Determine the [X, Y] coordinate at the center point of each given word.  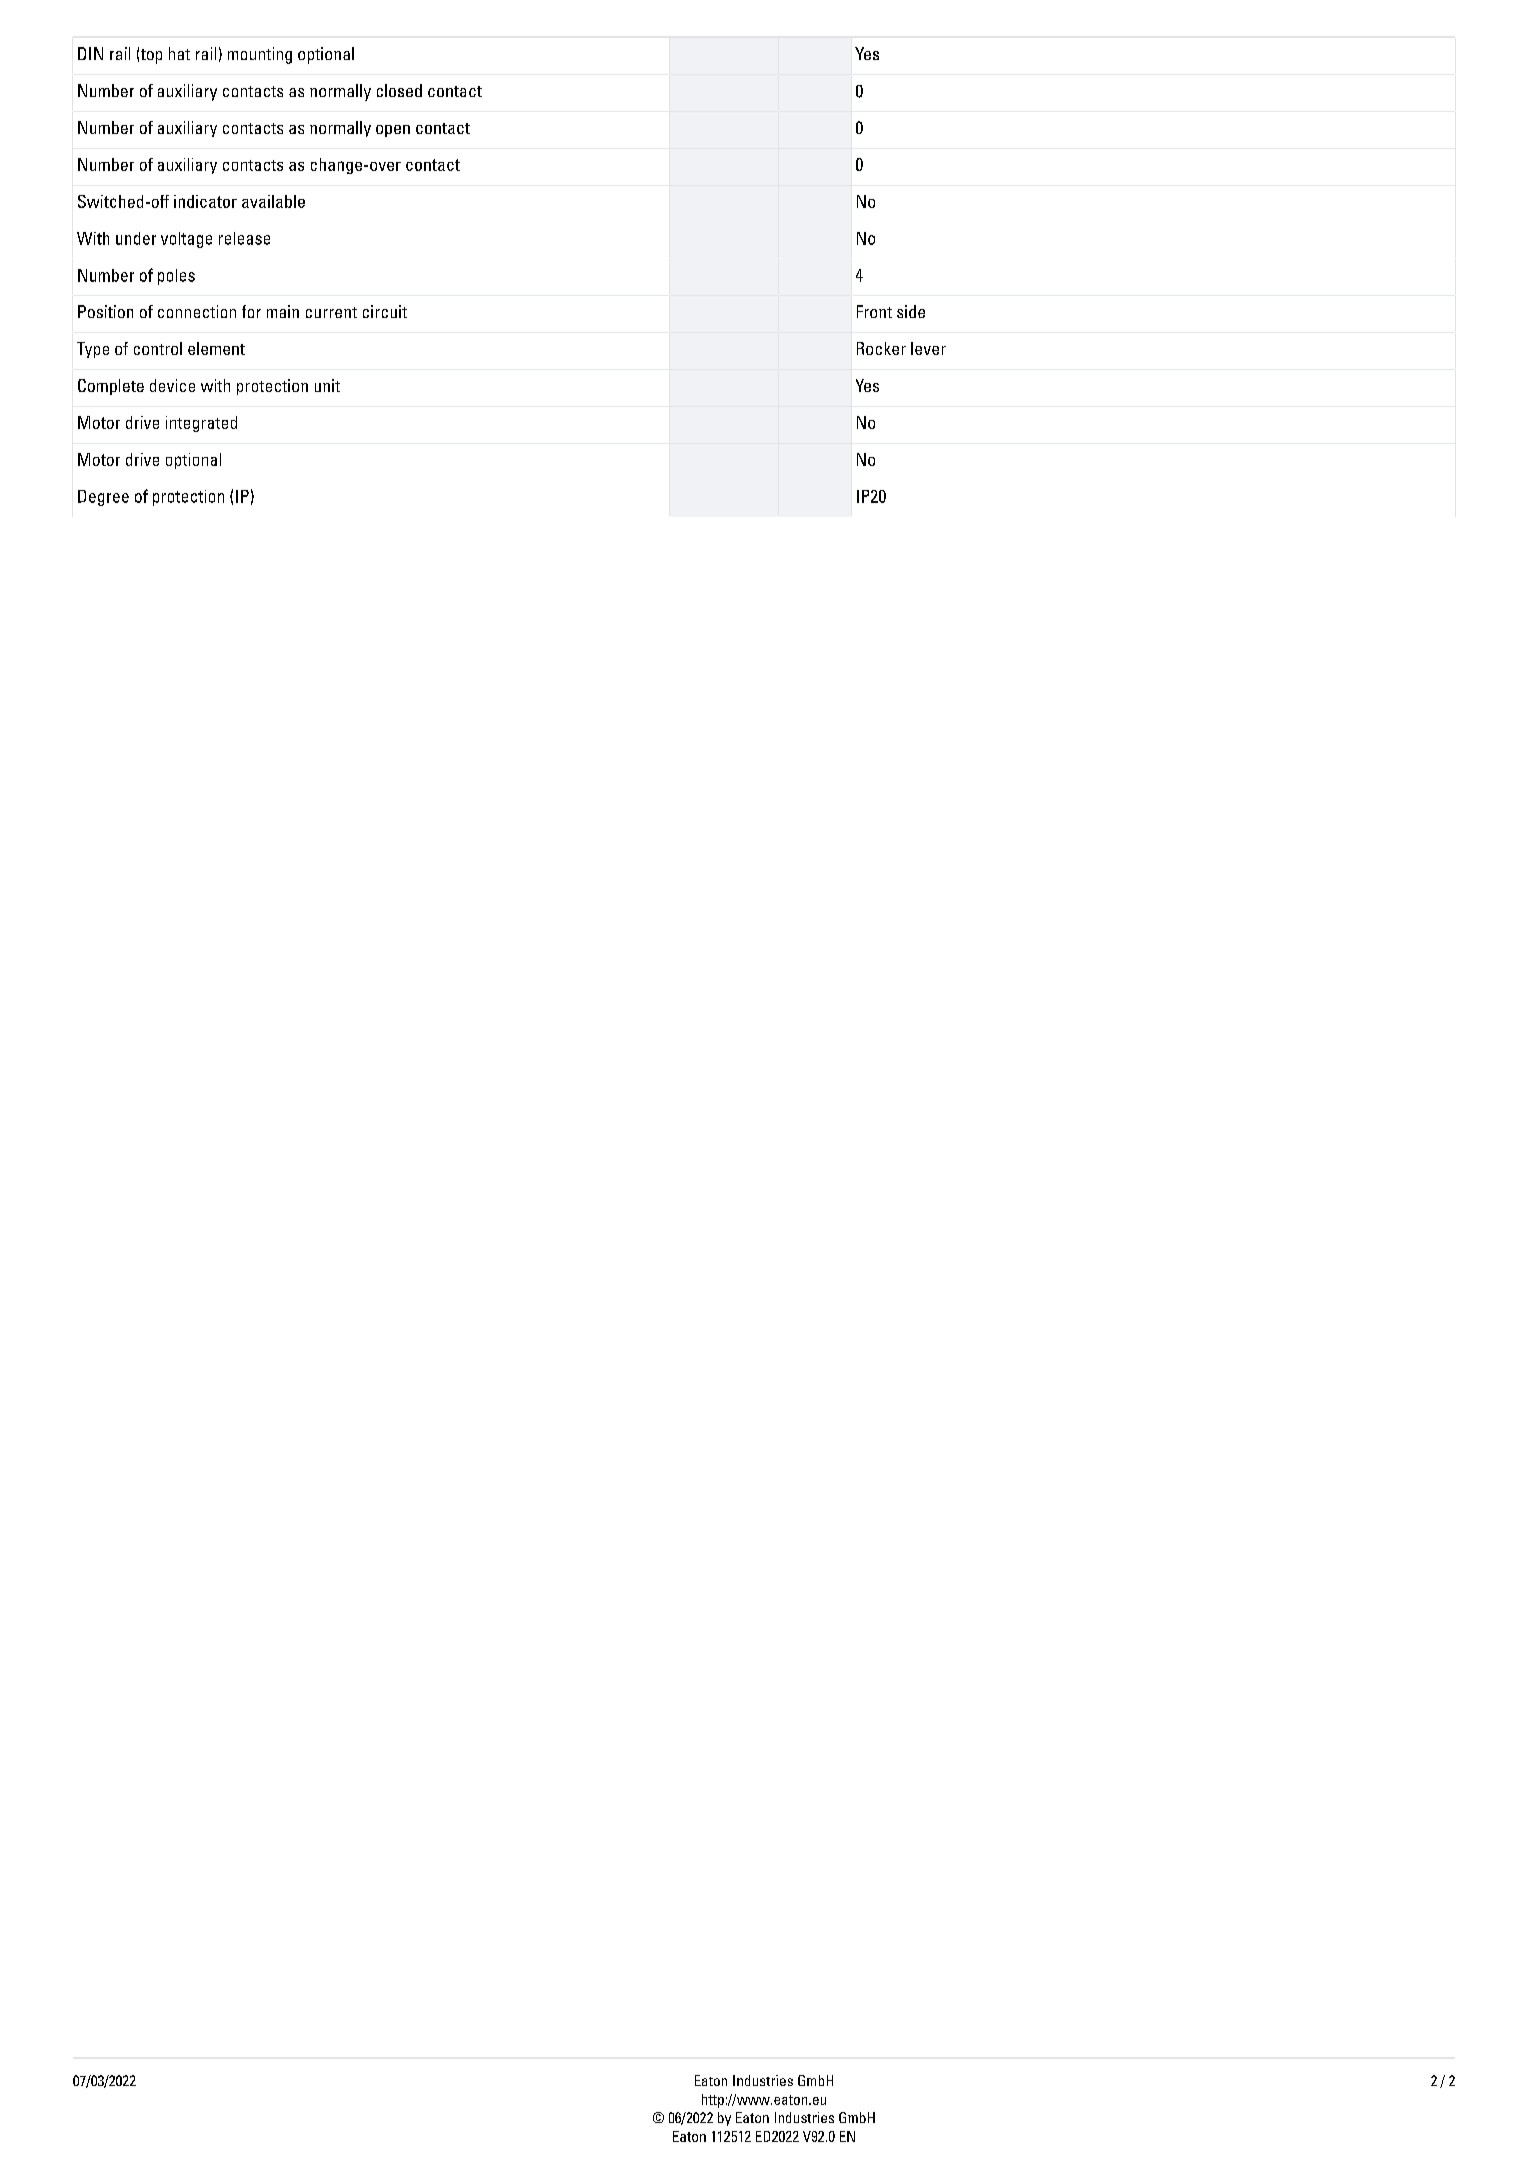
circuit [385, 311]
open [393, 131]
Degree [103, 498]
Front [874, 311]
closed [399, 90]
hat [179, 53]
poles [176, 277]
